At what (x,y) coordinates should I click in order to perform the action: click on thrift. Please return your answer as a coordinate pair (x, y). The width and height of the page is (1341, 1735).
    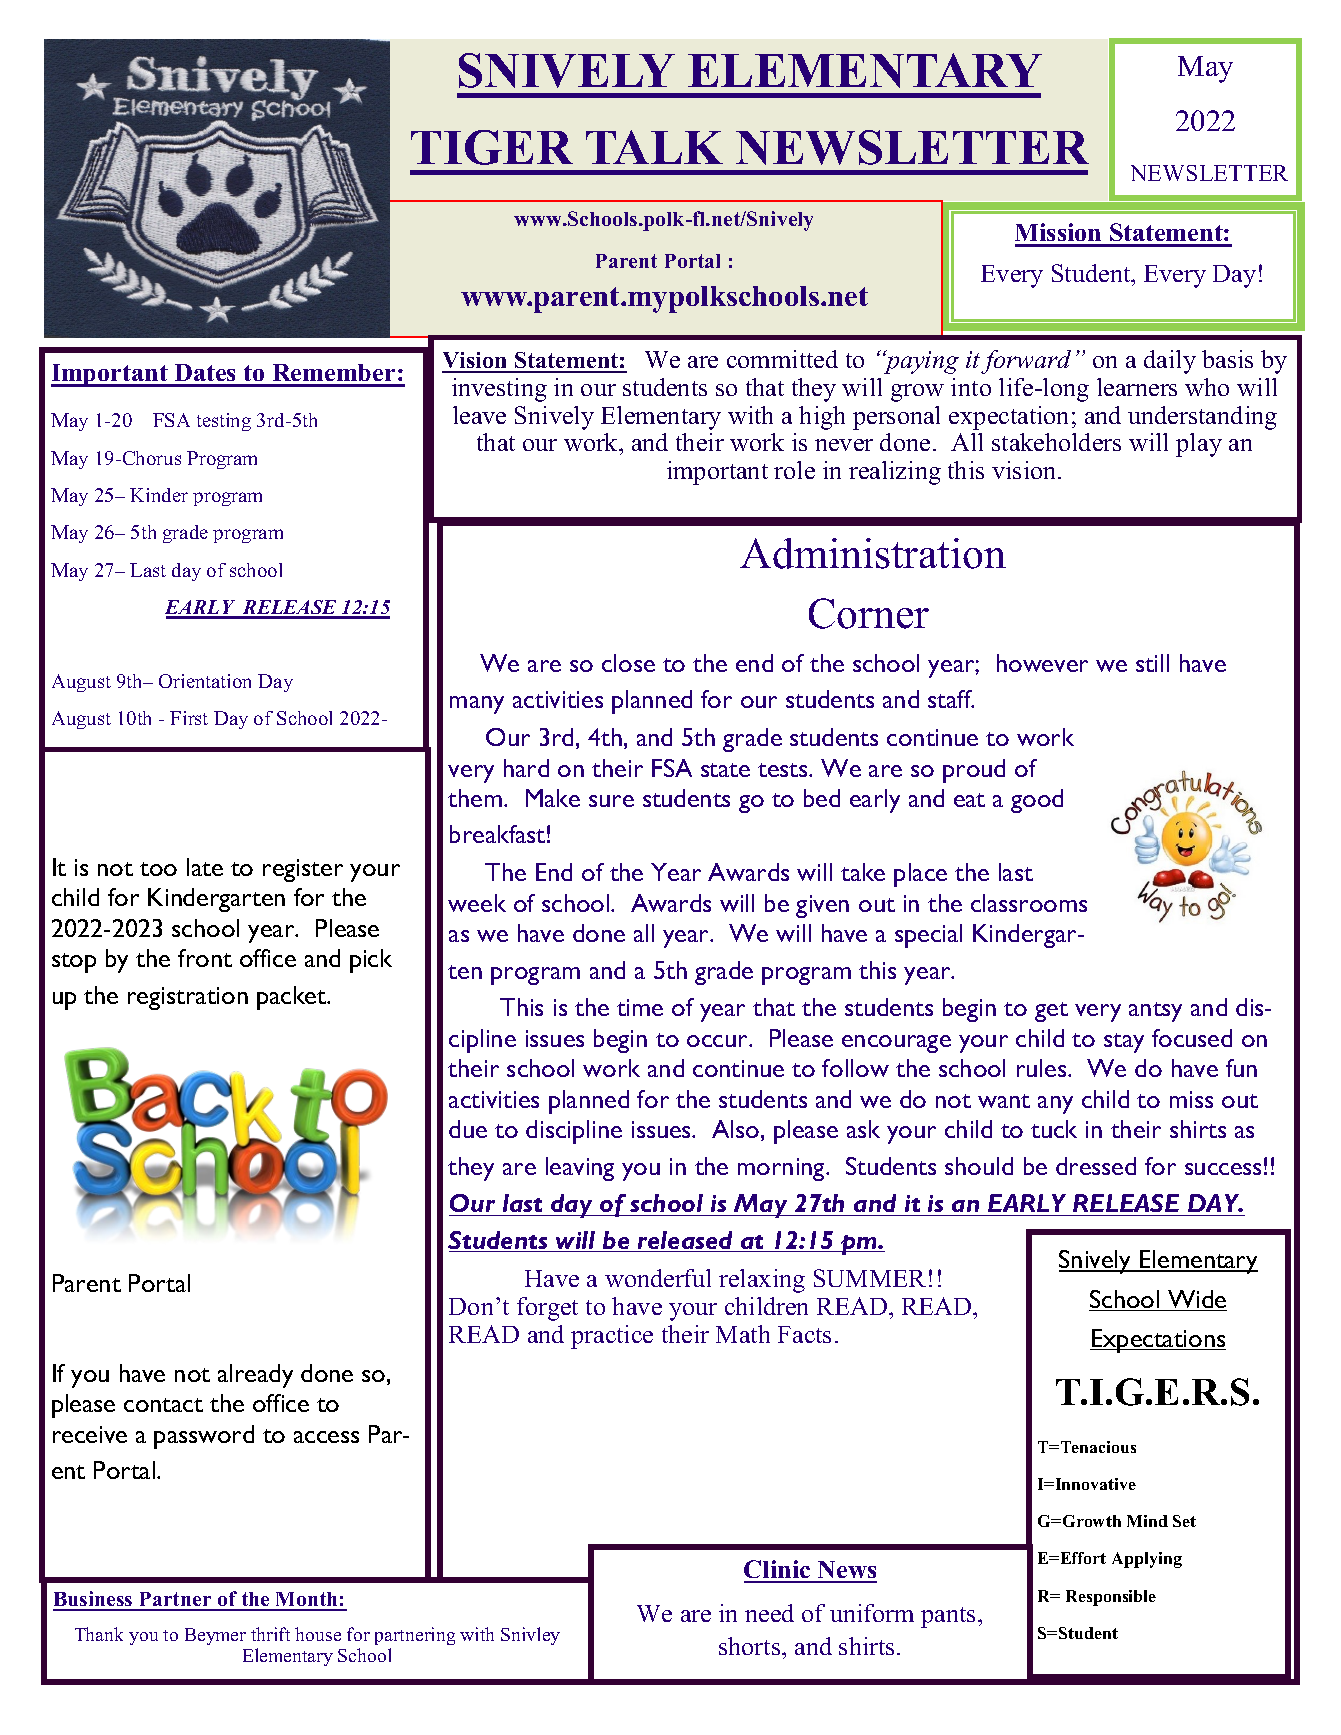
    Looking at the image, I should click on (270, 1634).
